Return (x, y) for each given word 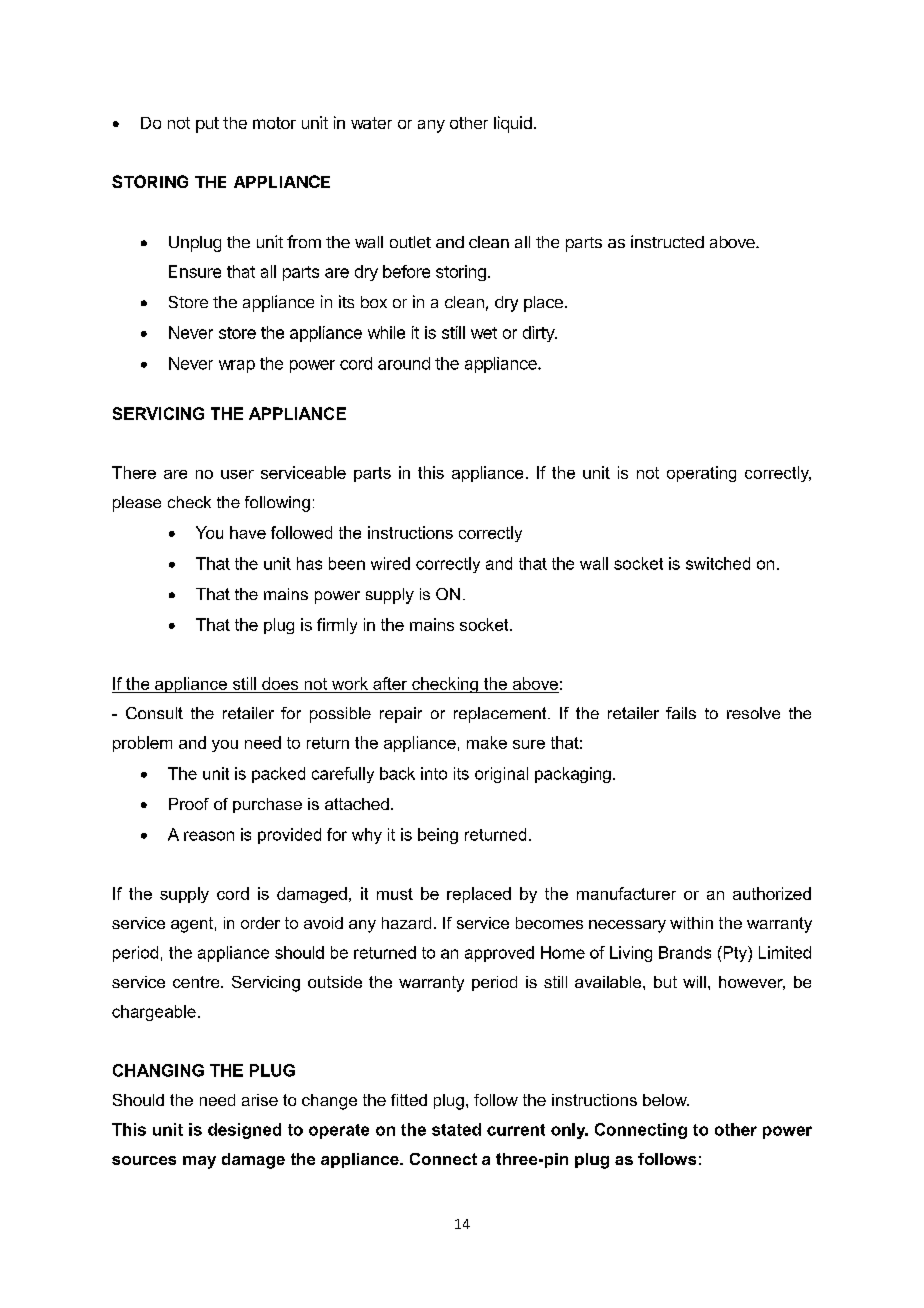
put (207, 125)
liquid (513, 124)
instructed (667, 241)
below (666, 1100)
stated (456, 1129)
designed (244, 1131)
